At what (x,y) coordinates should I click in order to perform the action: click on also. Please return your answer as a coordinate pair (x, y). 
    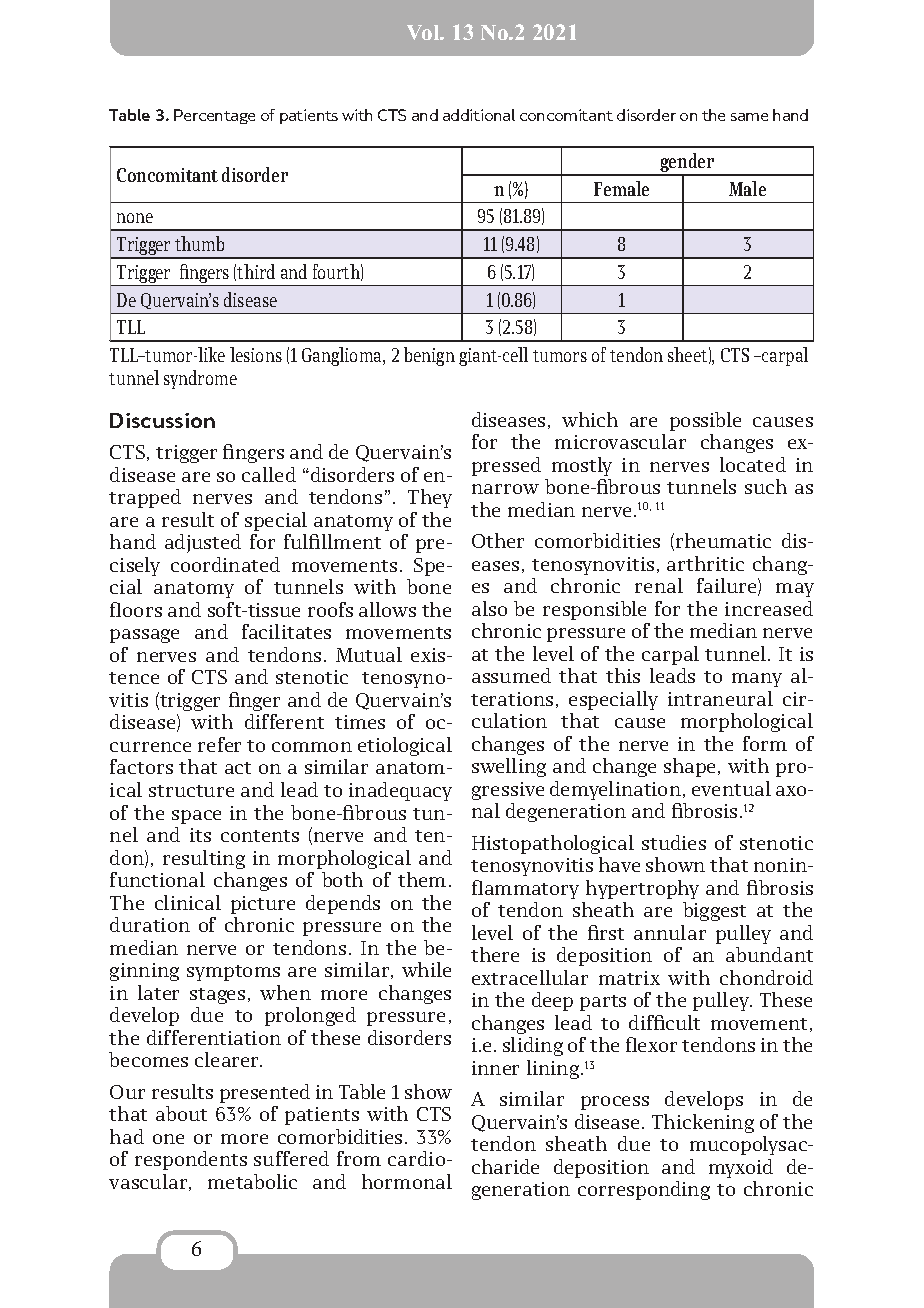
    Looking at the image, I should click on (489, 608).
